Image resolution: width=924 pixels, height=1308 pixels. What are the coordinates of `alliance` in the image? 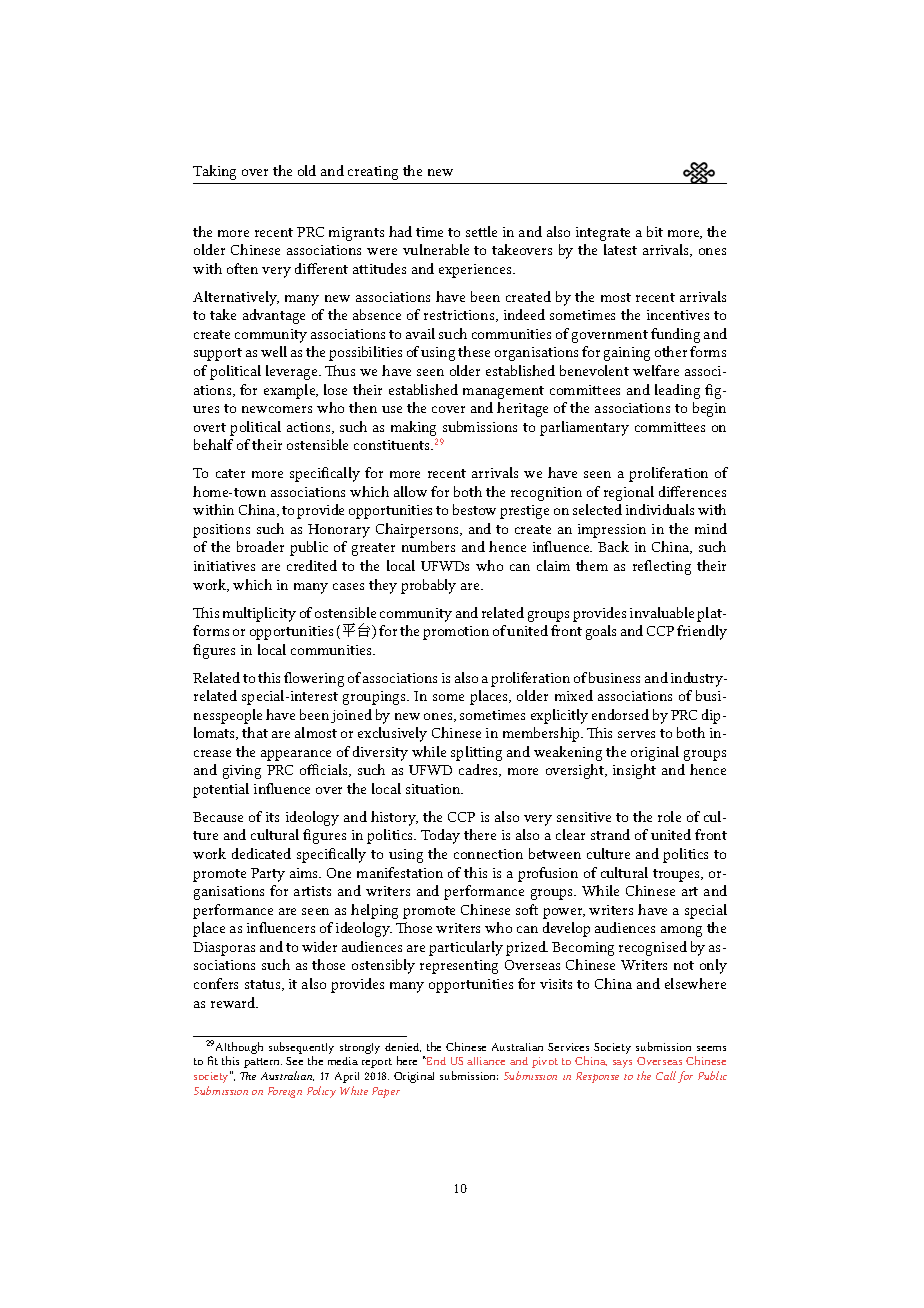 It's located at (486, 1061).
